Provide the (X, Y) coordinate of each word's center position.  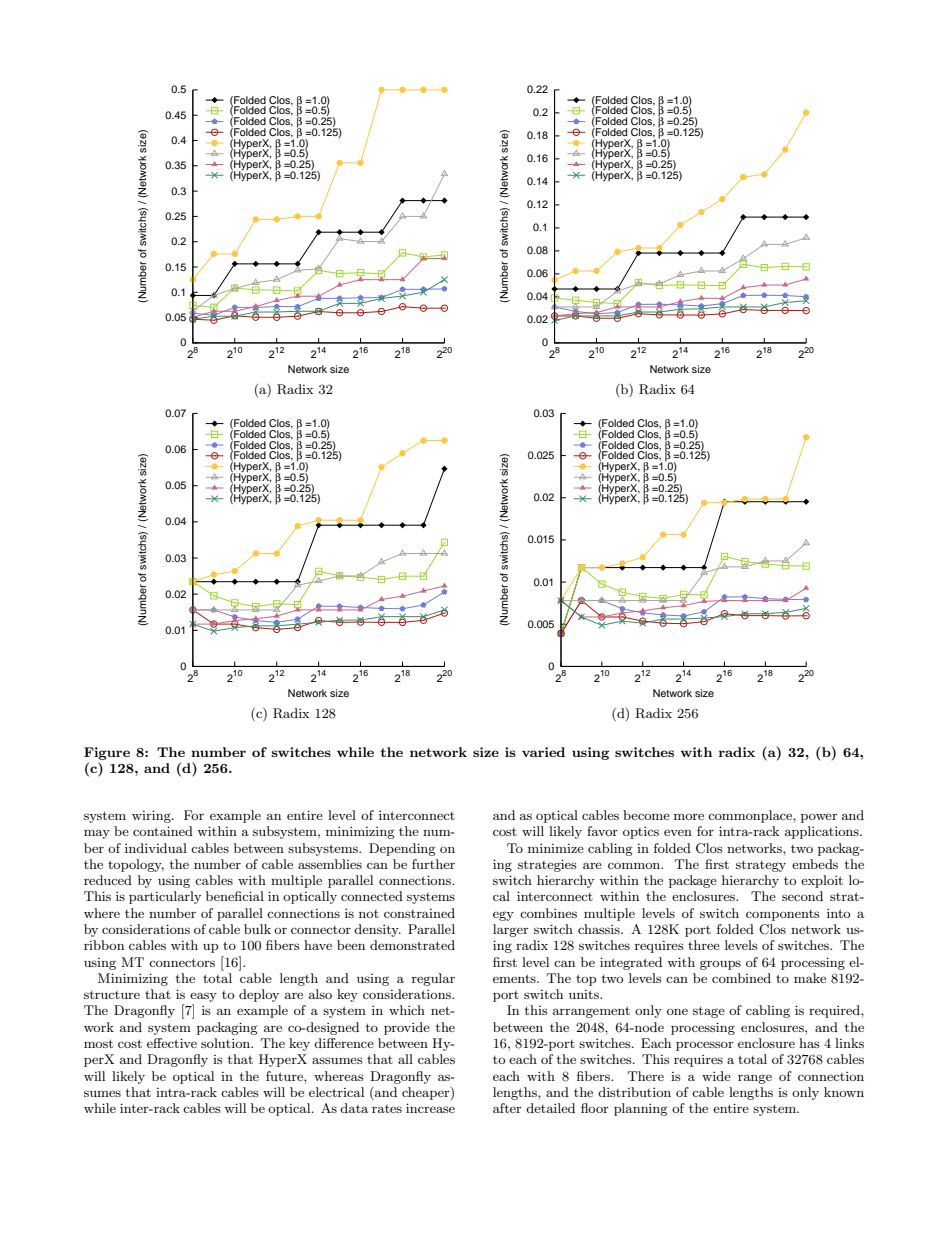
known (844, 1092)
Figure (107, 753)
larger (511, 930)
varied (543, 752)
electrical (336, 1092)
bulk (257, 929)
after (507, 1108)
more (689, 816)
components (783, 915)
